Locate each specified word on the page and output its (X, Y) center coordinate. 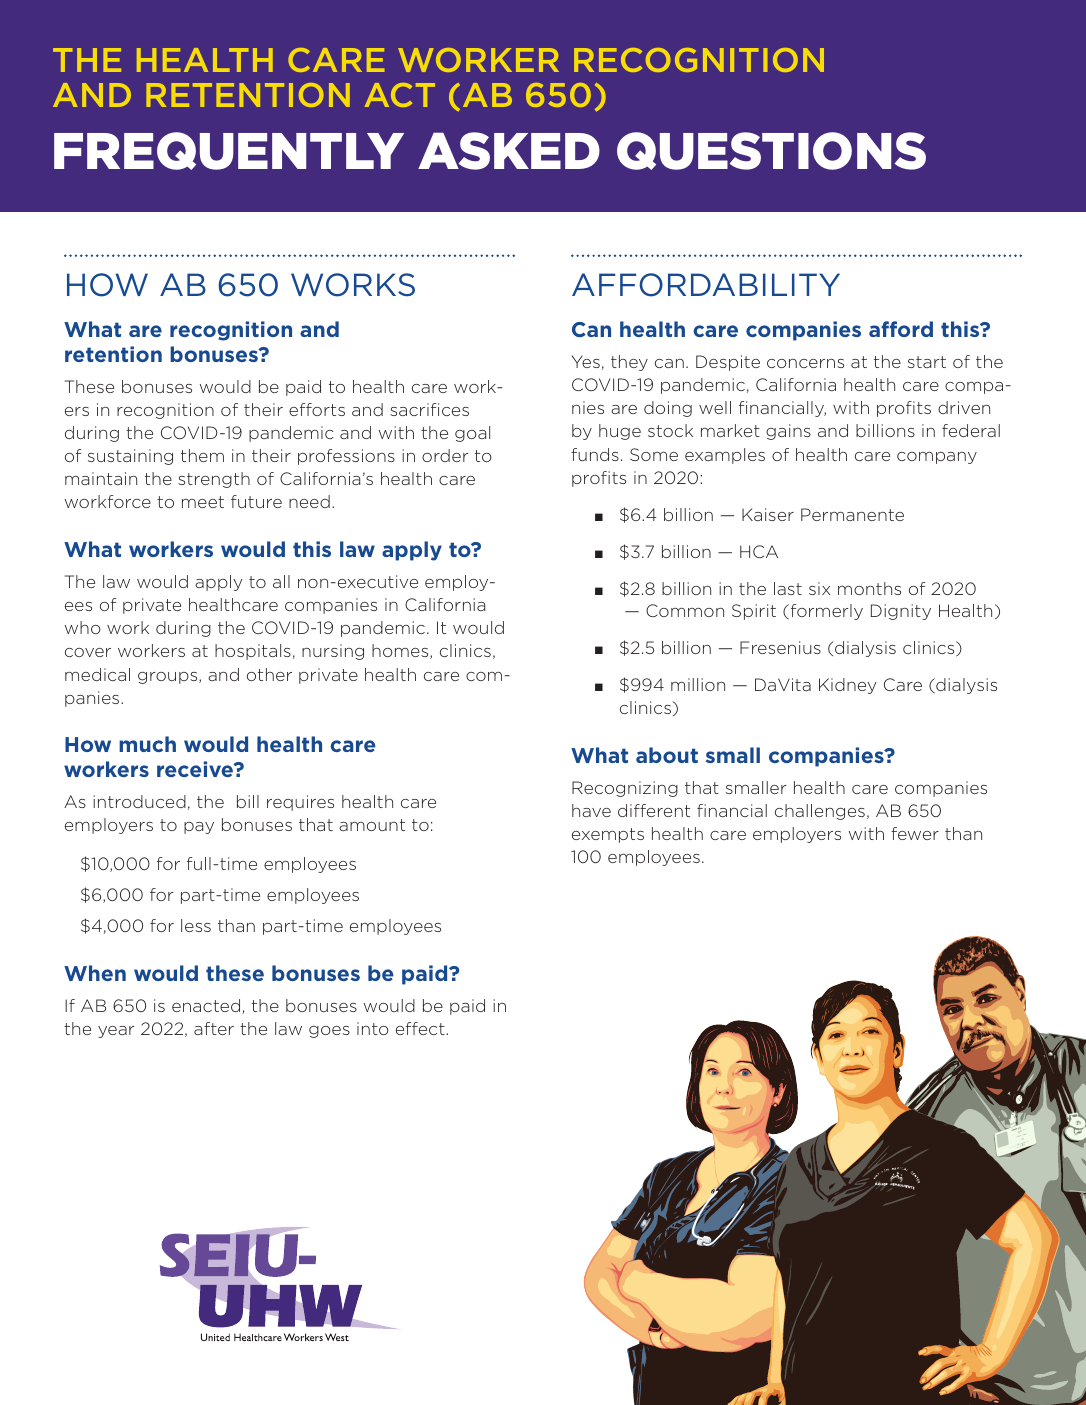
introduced (139, 801)
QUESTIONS (771, 151)
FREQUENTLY (229, 151)
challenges (820, 812)
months (869, 588)
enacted (207, 1006)
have (591, 810)
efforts (317, 409)
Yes (585, 361)
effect (421, 1028)
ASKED (509, 151)
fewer (915, 833)
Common (685, 610)
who (83, 627)
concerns (805, 363)
